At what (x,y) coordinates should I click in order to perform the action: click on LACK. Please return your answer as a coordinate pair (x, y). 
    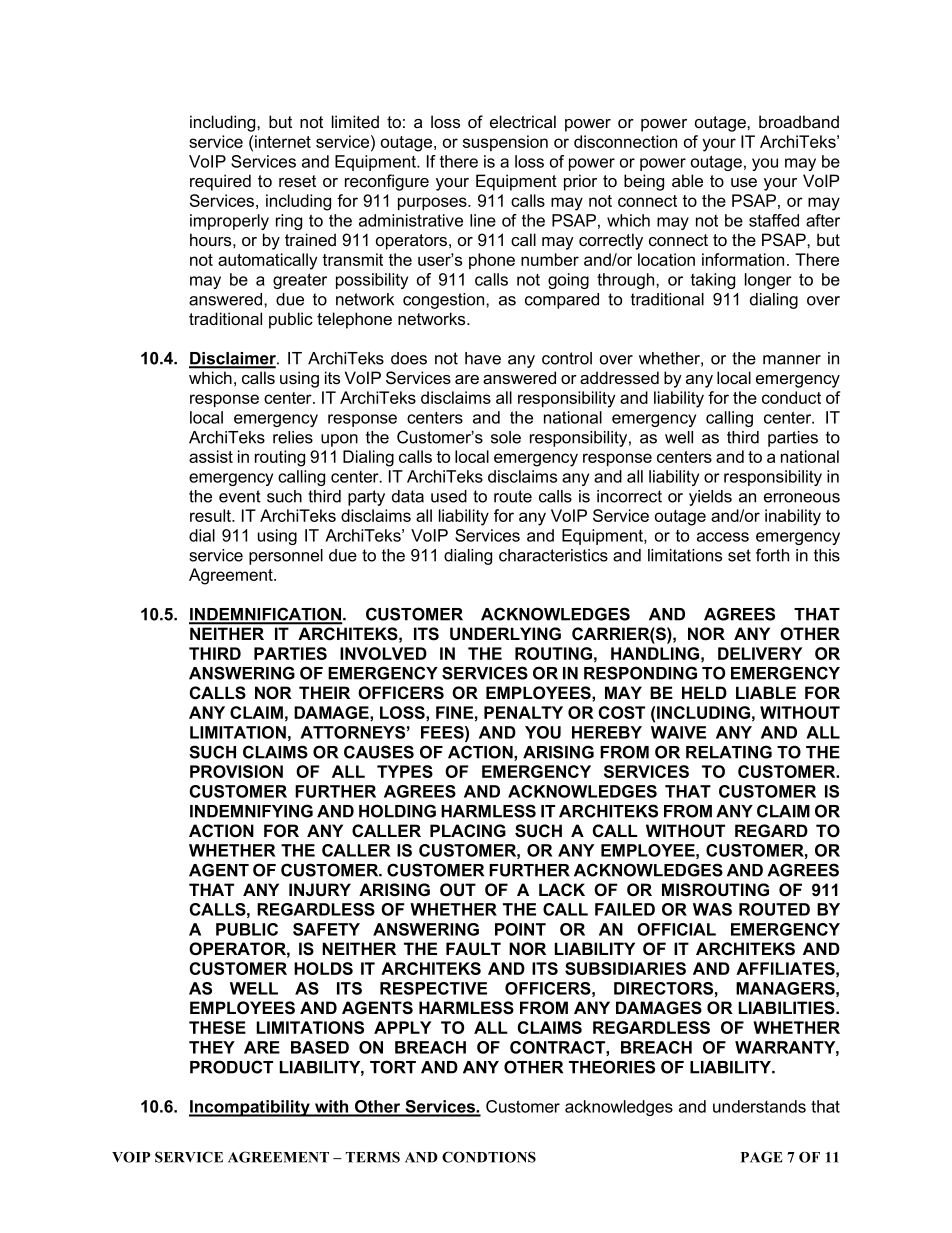
    Looking at the image, I should click on (562, 889).
